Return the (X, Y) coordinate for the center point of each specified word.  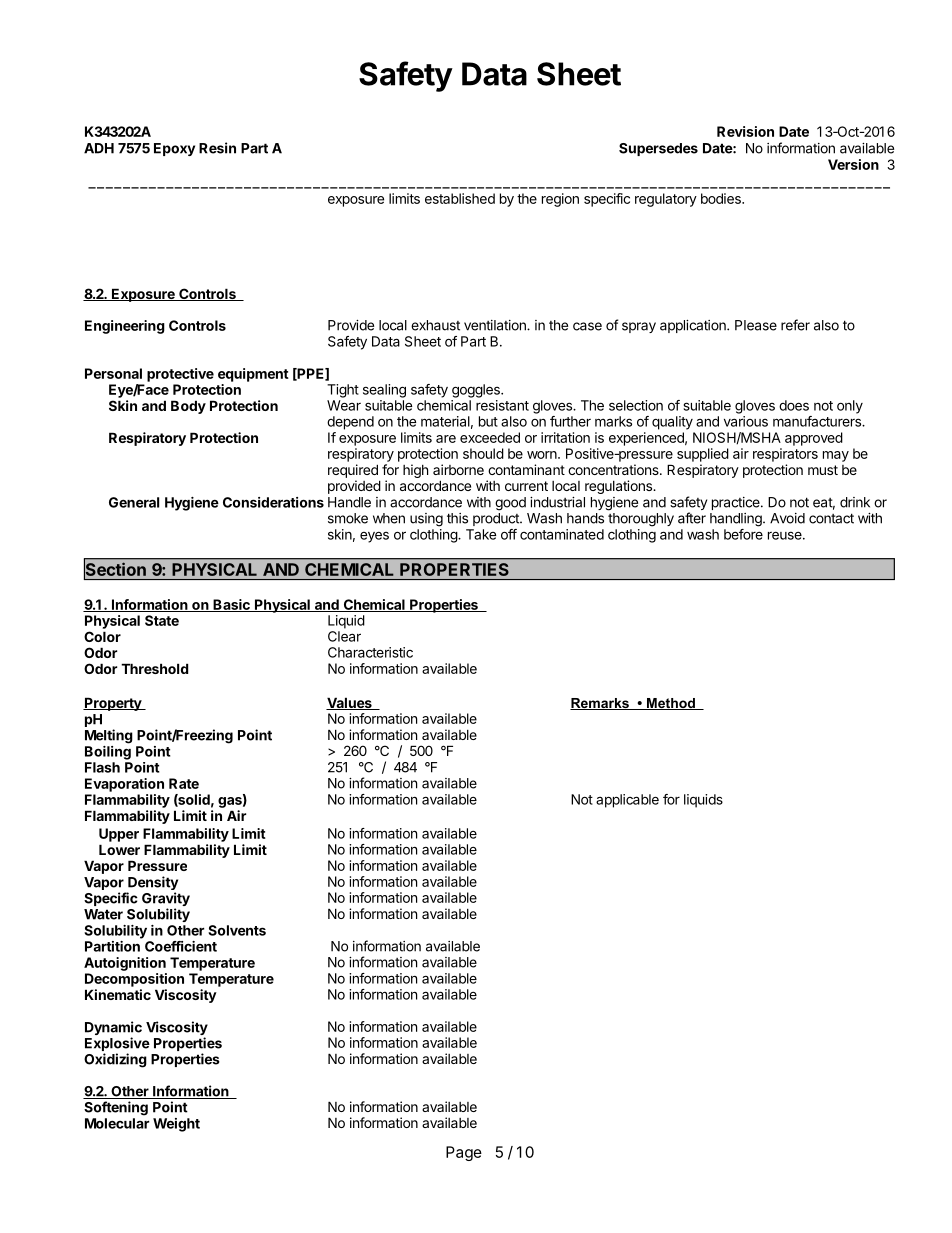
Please (756, 325)
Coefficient (181, 946)
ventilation (496, 325)
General (134, 502)
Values (350, 703)
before (743, 534)
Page (464, 1153)
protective (180, 375)
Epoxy (174, 149)
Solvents (237, 930)
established (460, 198)
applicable (627, 801)
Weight (176, 1125)
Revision (745, 131)
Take (481, 534)
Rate (184, 783)
